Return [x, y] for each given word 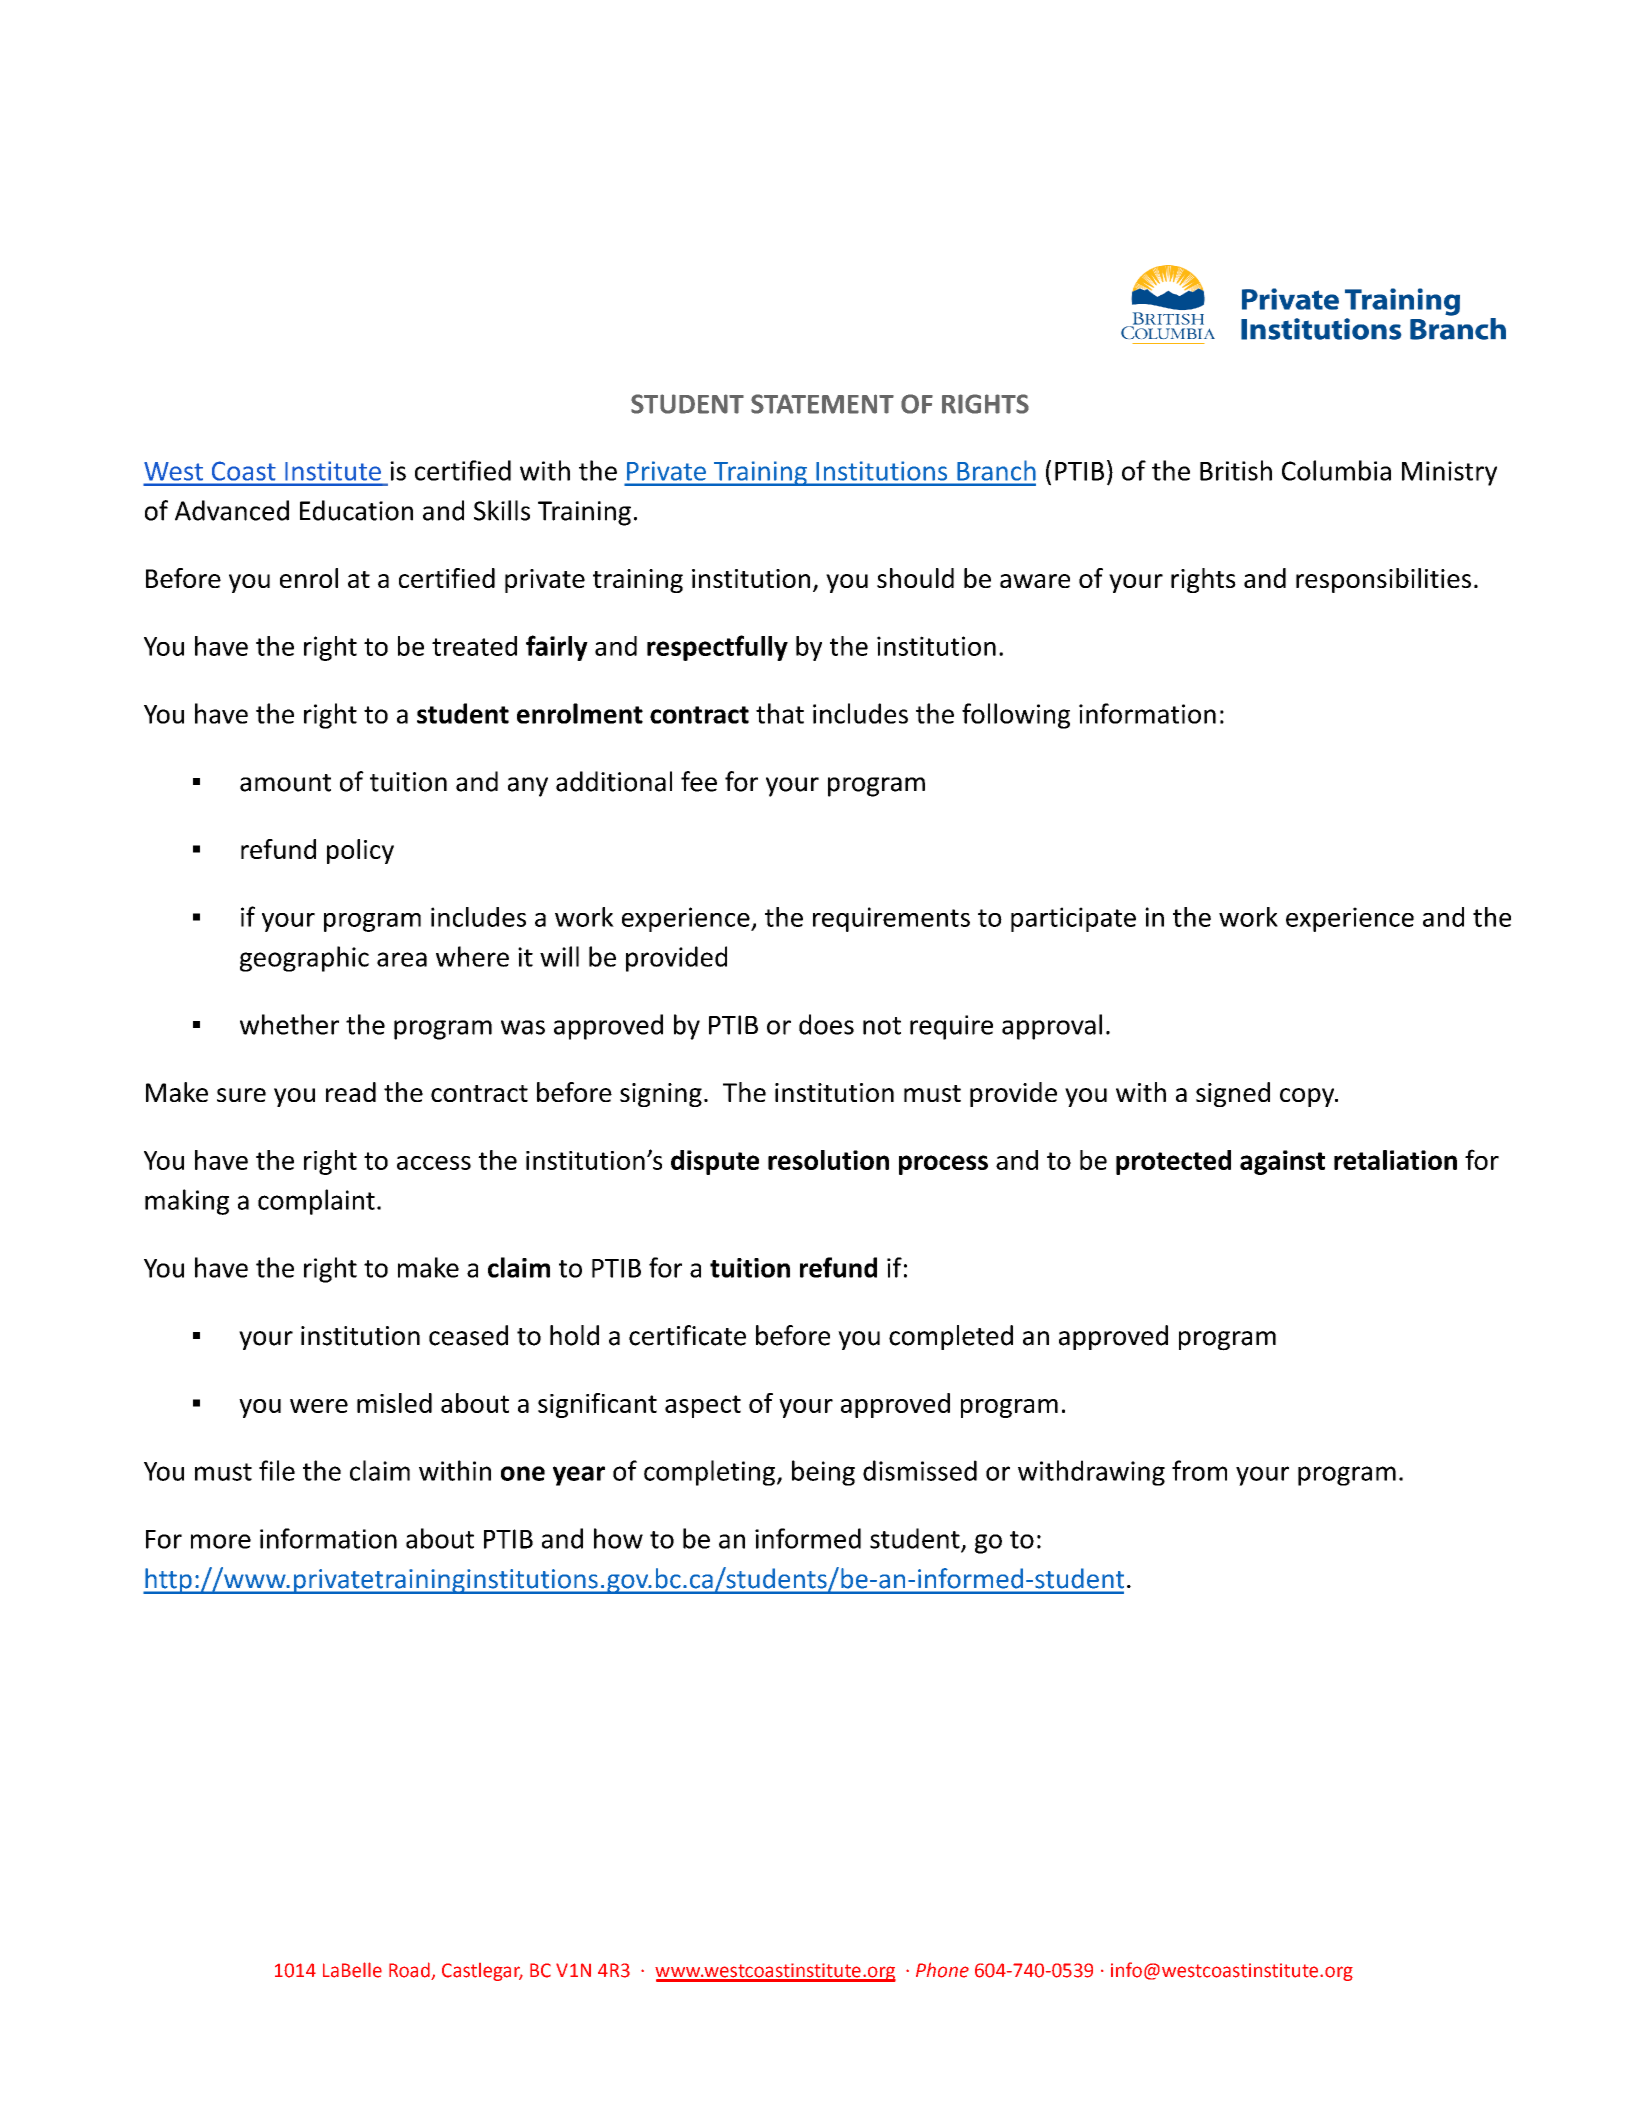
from [1199, 1470]
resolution [828, 1160]
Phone [942, 1970]
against [1282, 1162]
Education [356, 510]
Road [410, 1971]
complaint [316, 1202]
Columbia [1336, 470]
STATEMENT [822, 404]
